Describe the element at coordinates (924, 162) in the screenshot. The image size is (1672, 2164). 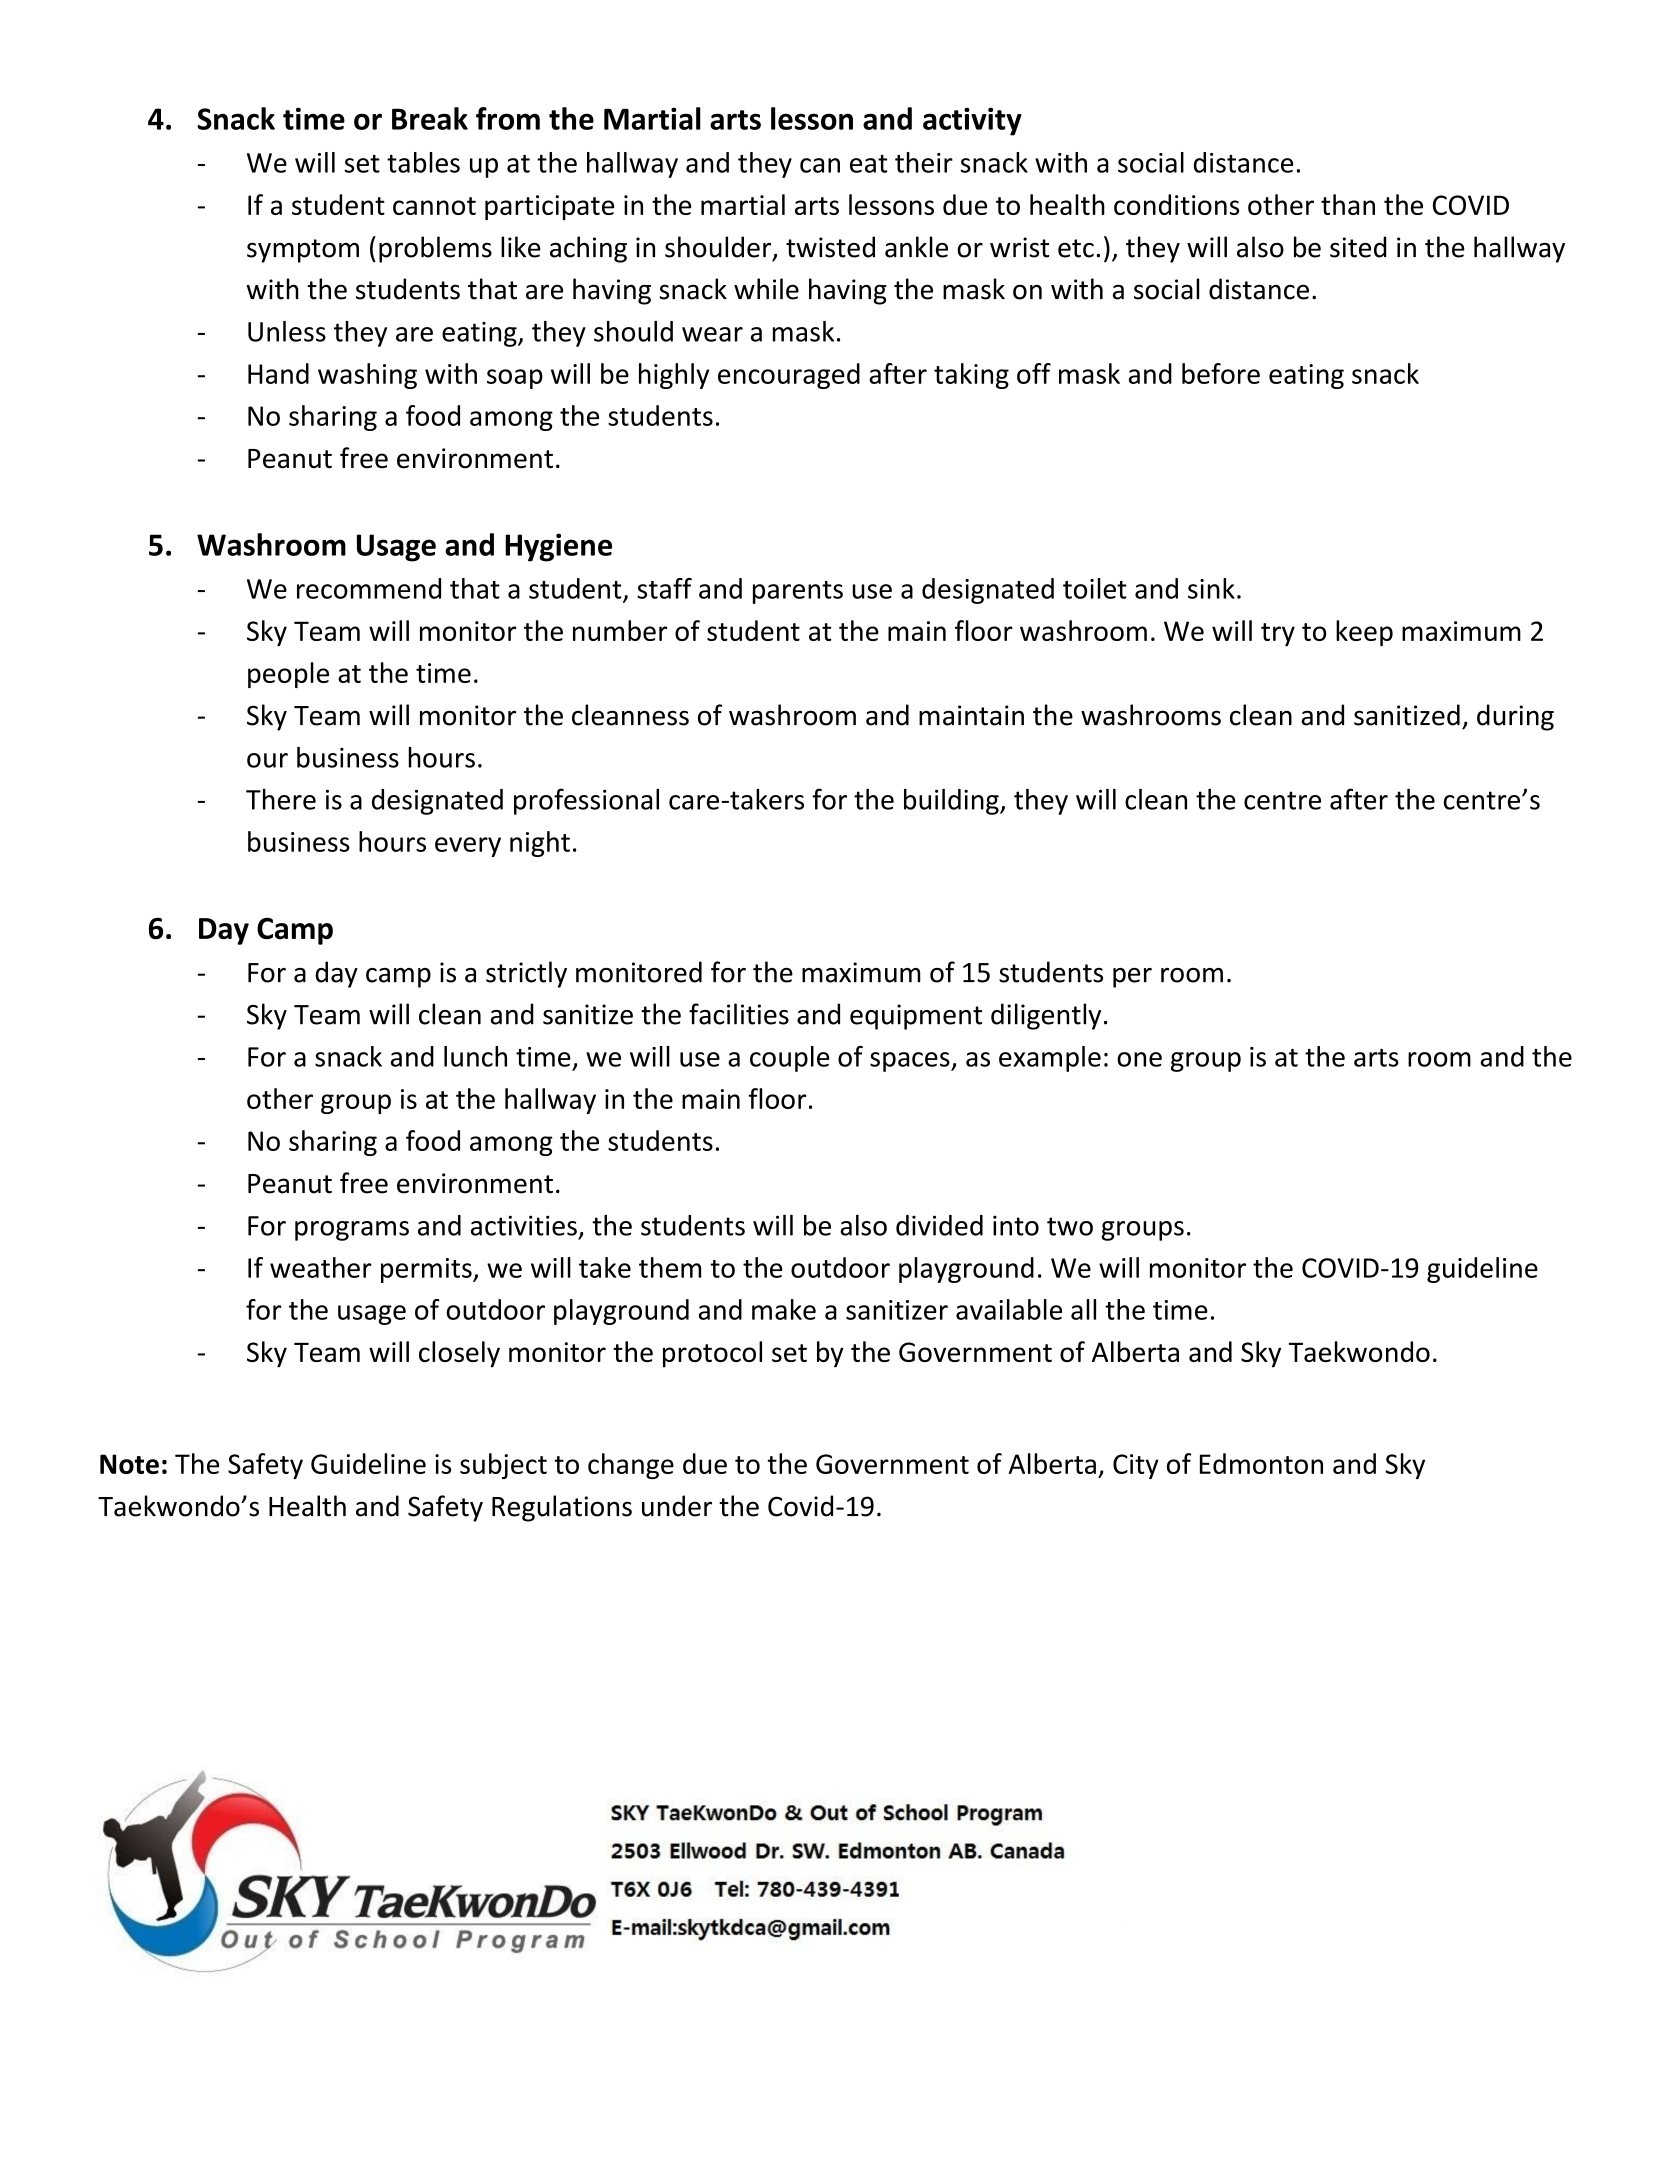
I see `their` at that location.
